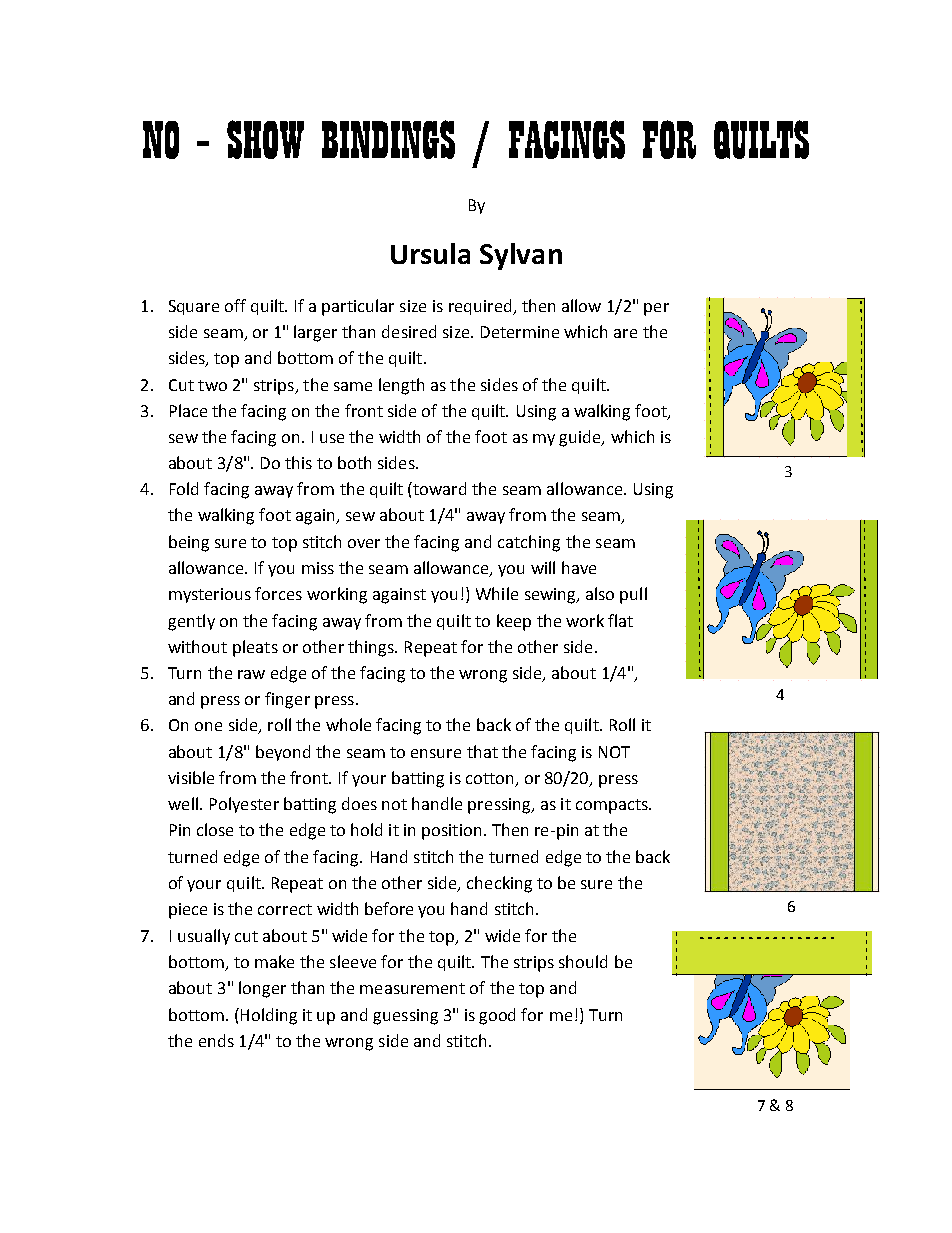 The image size is (952, 1233). Describe the element at coordinates (212, 385) in the image. I see `two` at that location.
